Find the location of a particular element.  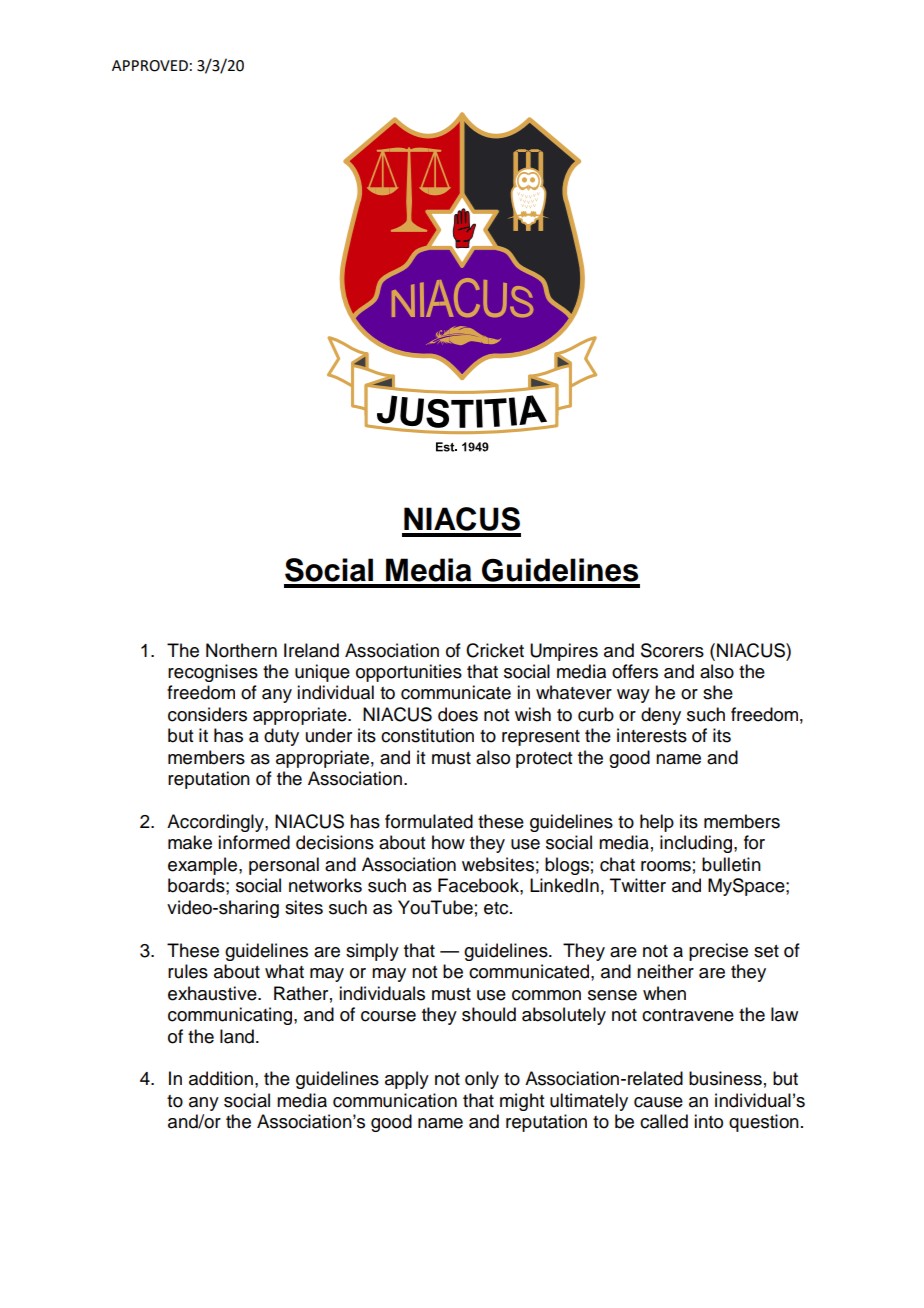

offers is located at coordinates (635, 671).
